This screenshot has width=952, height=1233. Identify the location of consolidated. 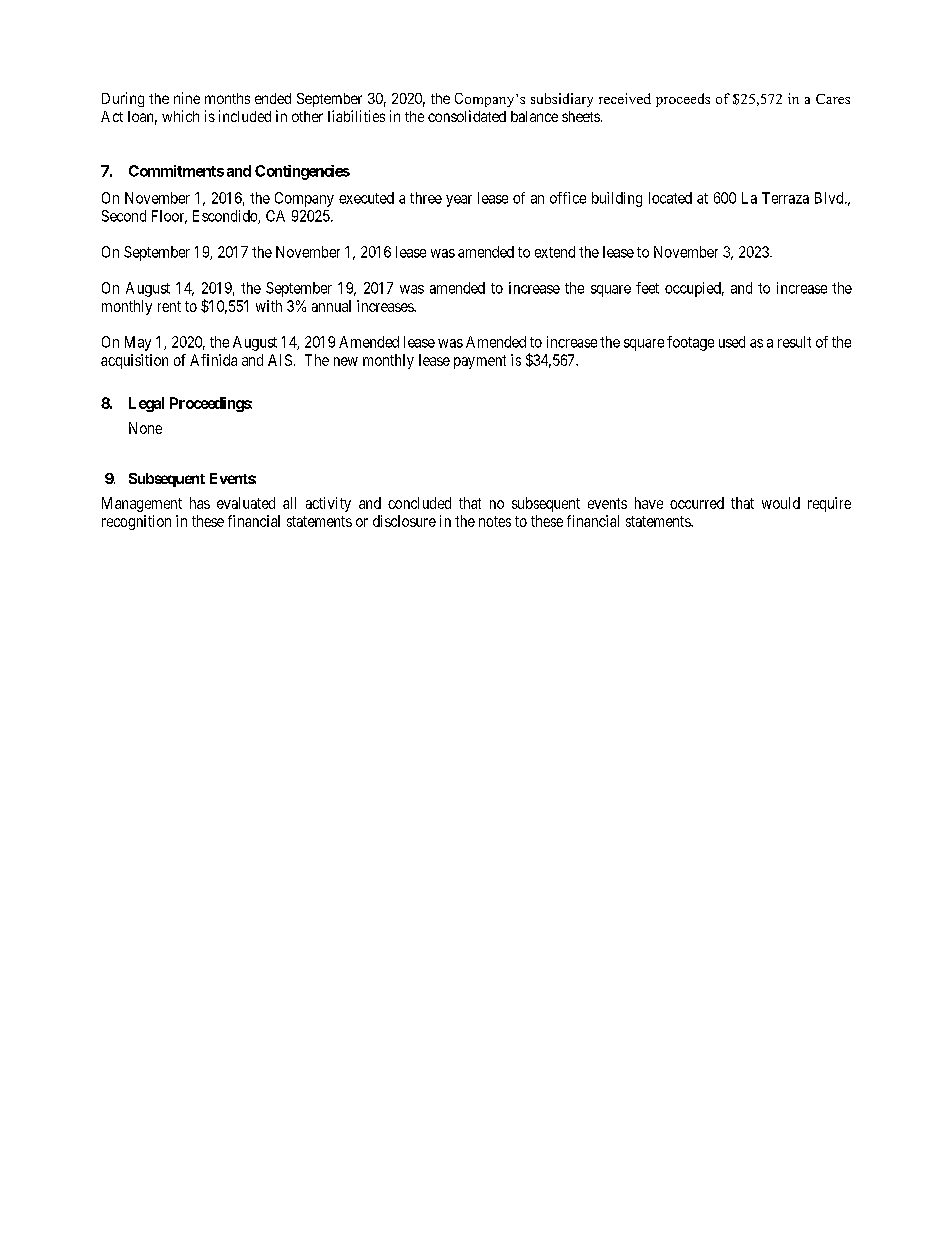
(467, 116).
